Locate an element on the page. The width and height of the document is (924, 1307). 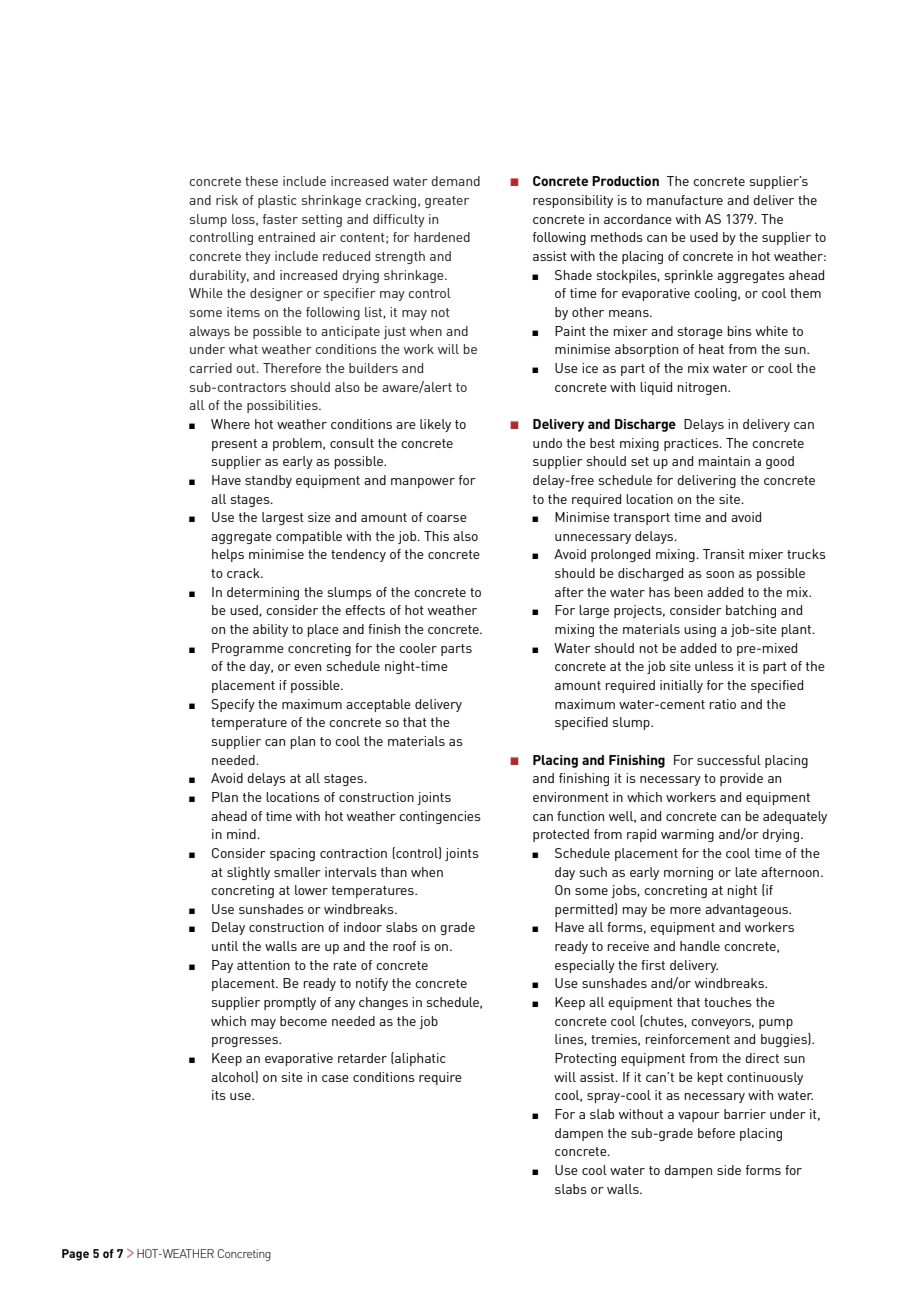
Transit is located at coordinates (724, 554).
